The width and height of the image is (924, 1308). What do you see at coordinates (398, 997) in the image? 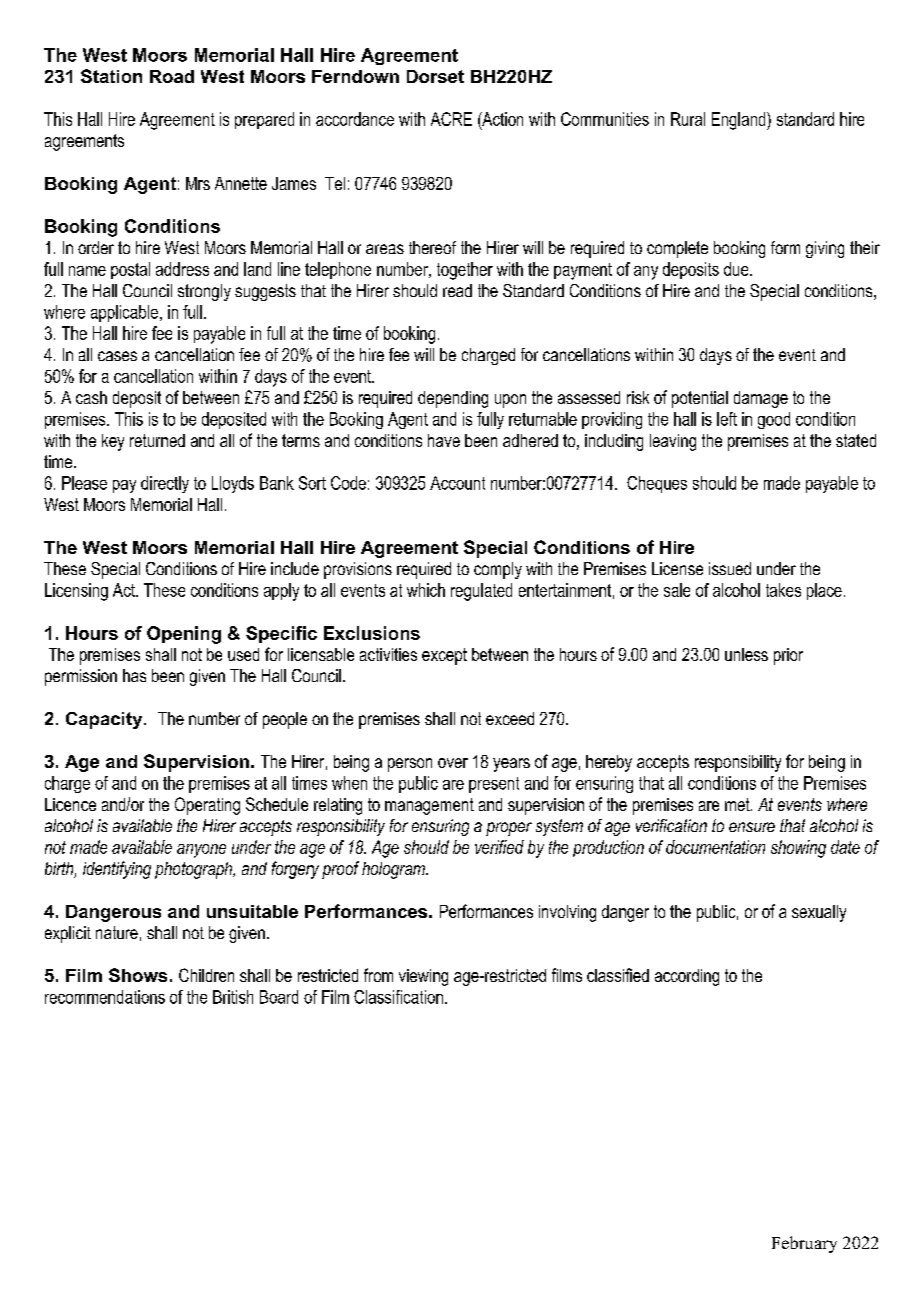
I see `Classification` at bounding box center [398, 997].
